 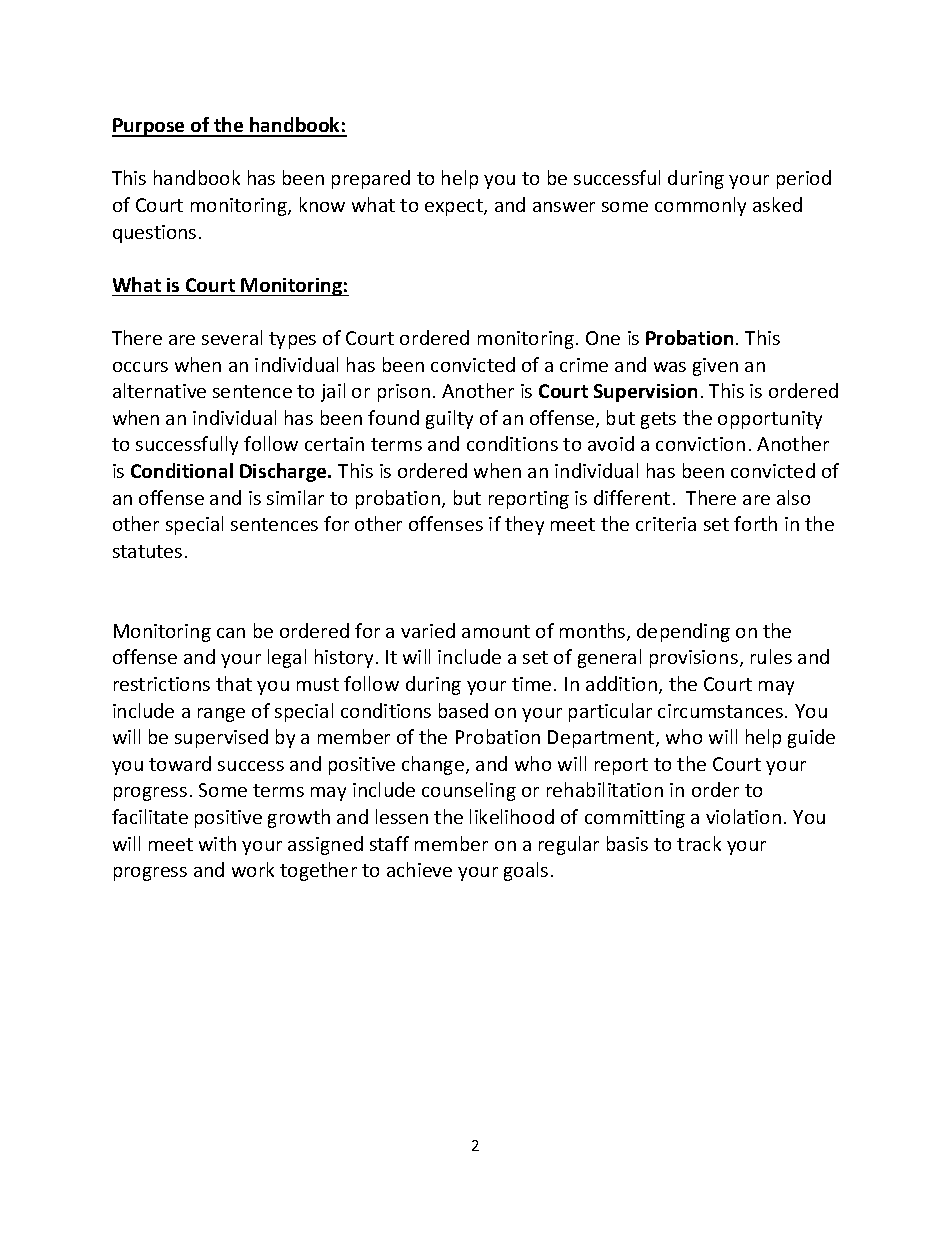 I want to click on One, so click(x=603, y=338).
